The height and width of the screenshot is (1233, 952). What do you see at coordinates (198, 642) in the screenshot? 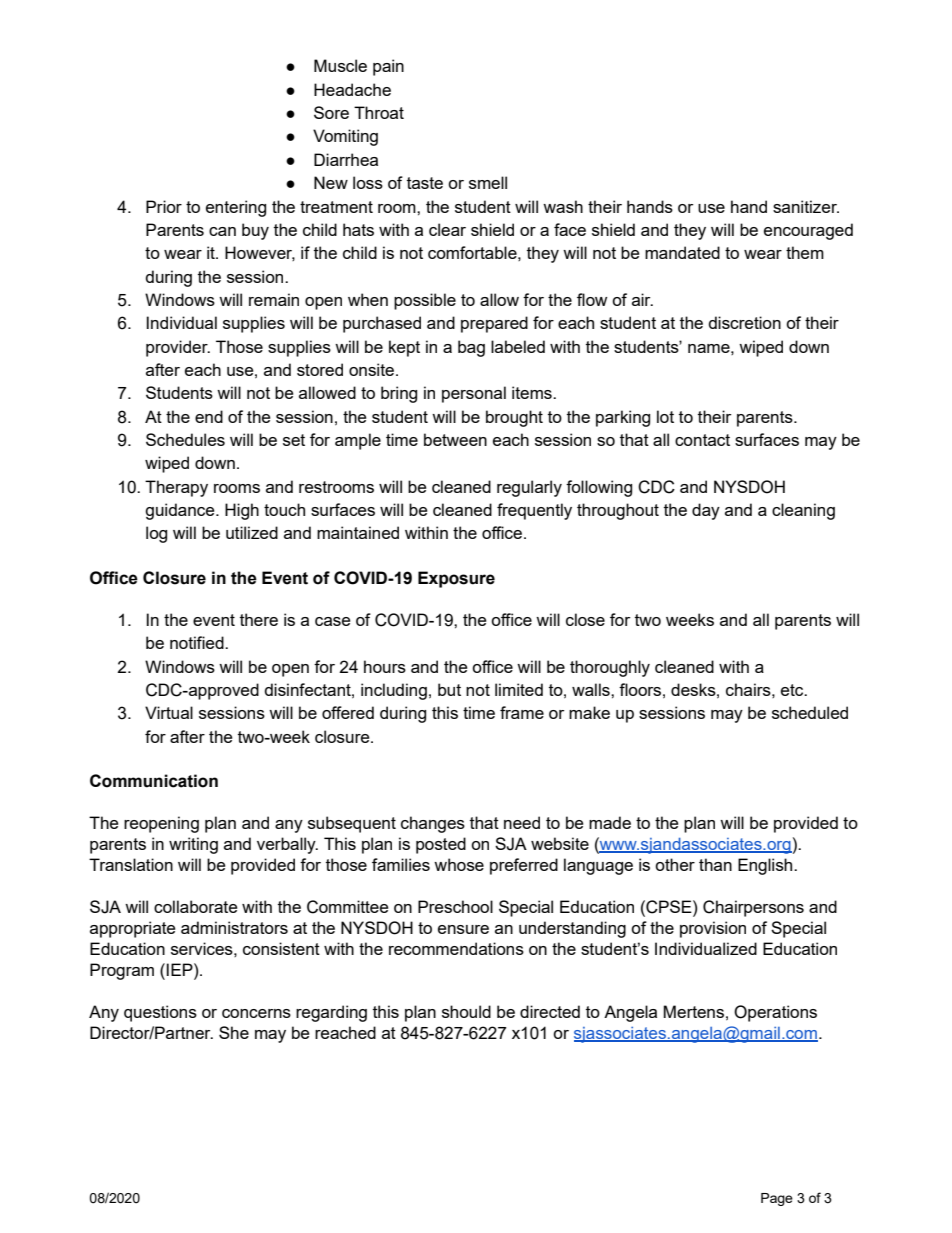
I see `notified` at bounding box center [198, 642].
